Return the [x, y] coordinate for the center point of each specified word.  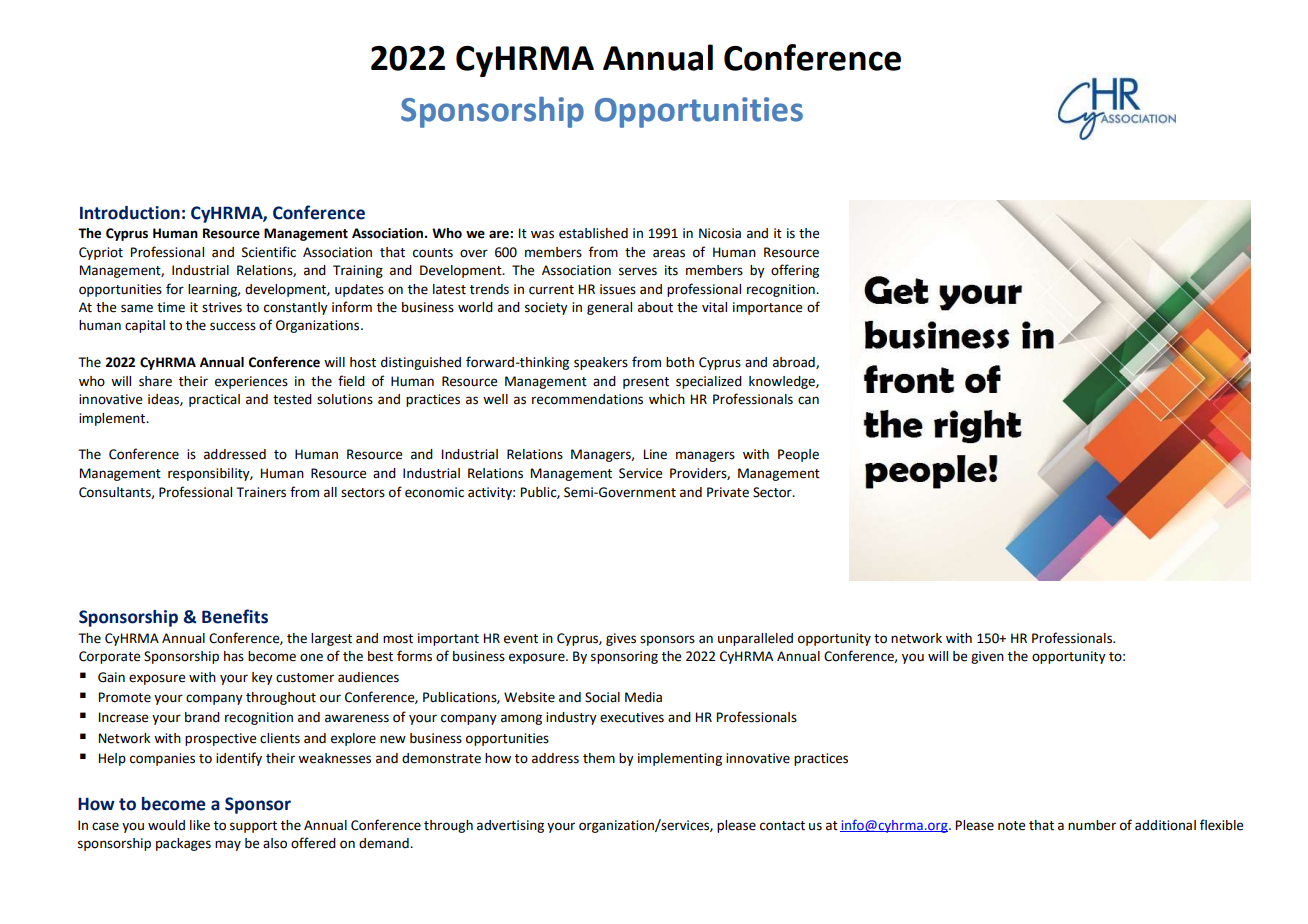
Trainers [261, 492]
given [987, 657]
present [646, 383]
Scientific [269, 252]
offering [795, 271]
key [262, 678]
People [798, 455]
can [808, 400]
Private [728, 492]
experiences [251, 382]
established [593, 233]
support [253, 827]
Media [643, 697]
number [1092, 825]
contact [782, 826]
